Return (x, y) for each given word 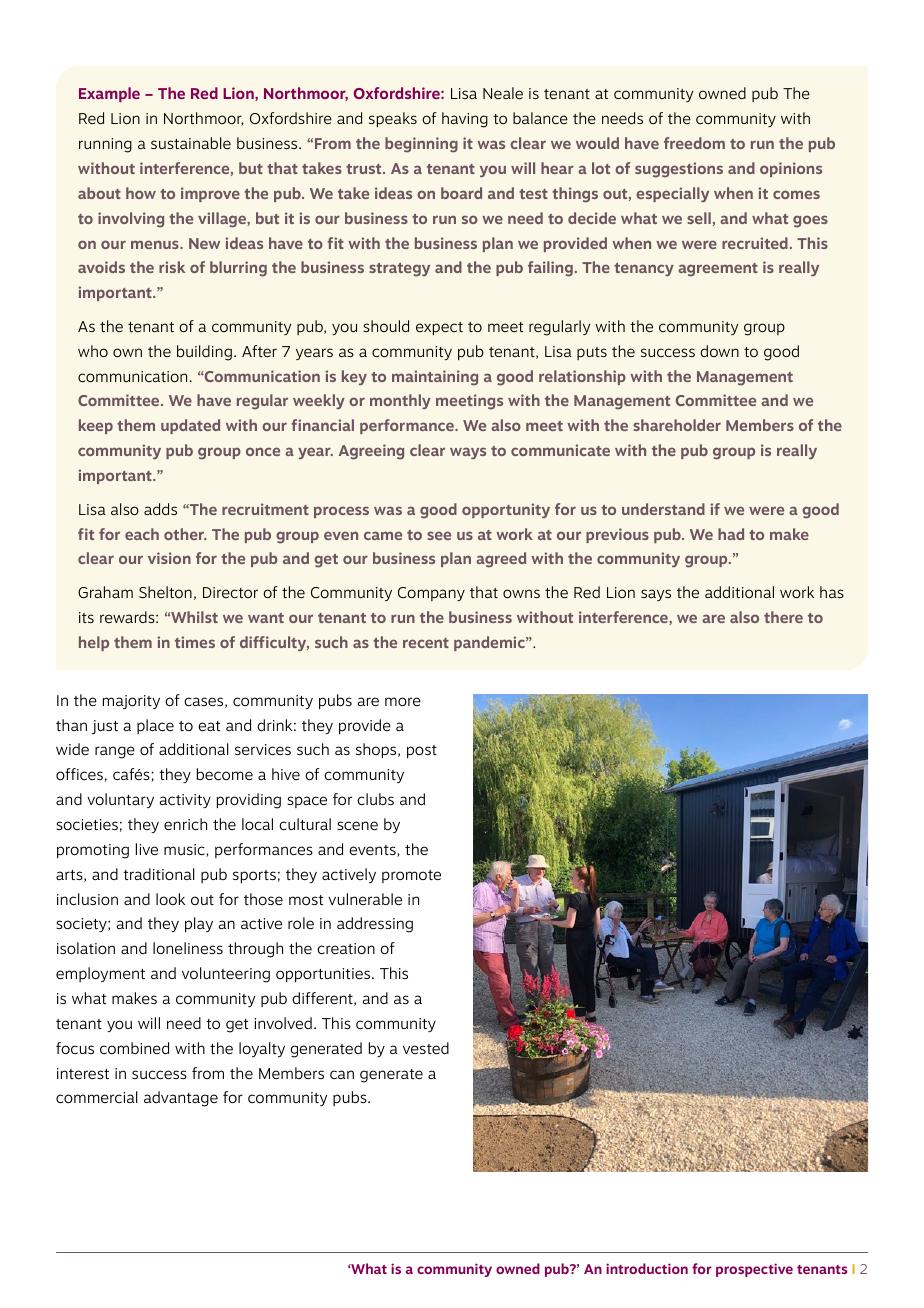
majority (131, 702)
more (403, 701)
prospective (754, 1270)
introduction (647, 1268)
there (783, 617)
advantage (181, 1099)
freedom (694, 143)
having (465, 120)
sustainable (191, 143)
